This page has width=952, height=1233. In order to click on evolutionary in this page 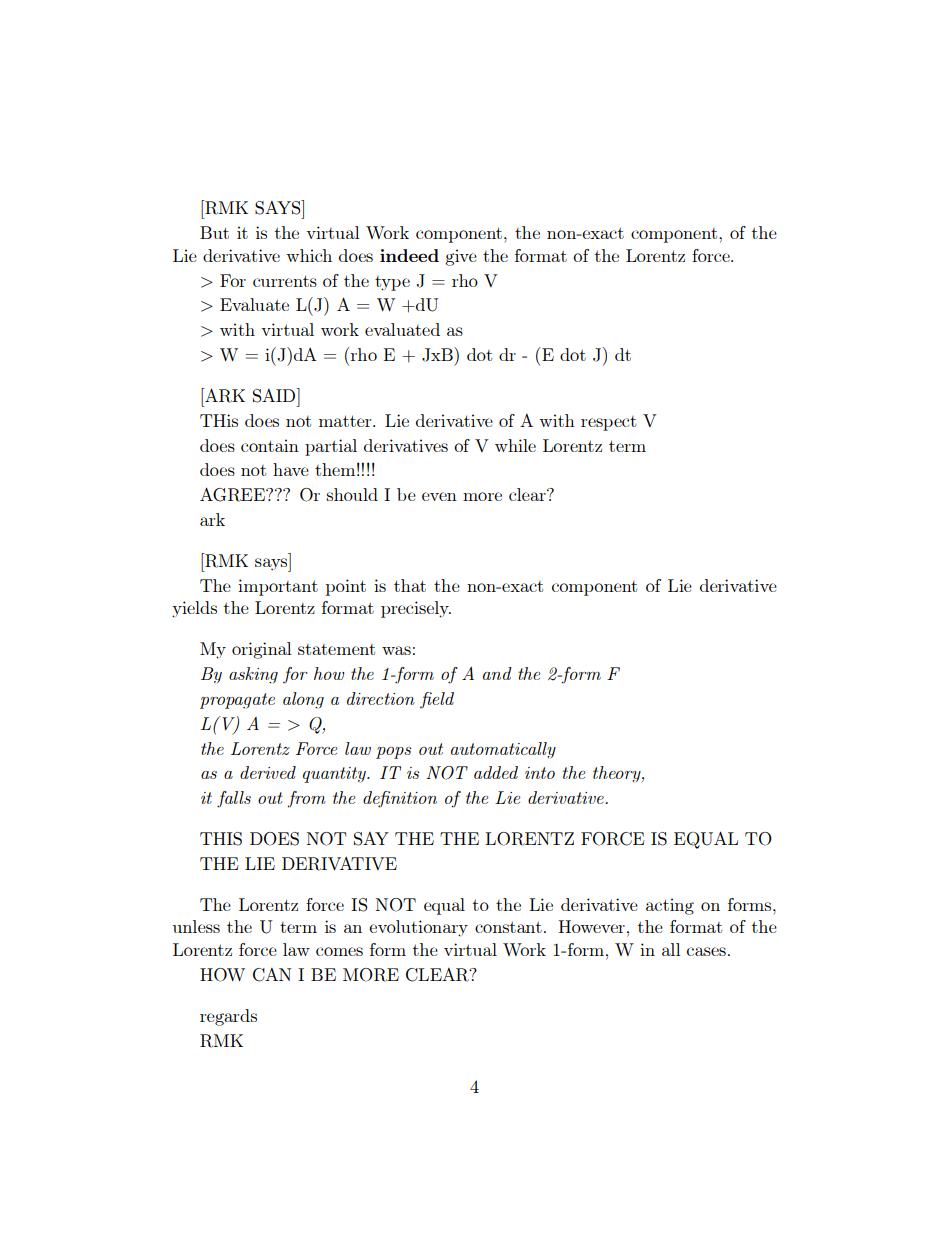, I will do `click(418, 928)`.
